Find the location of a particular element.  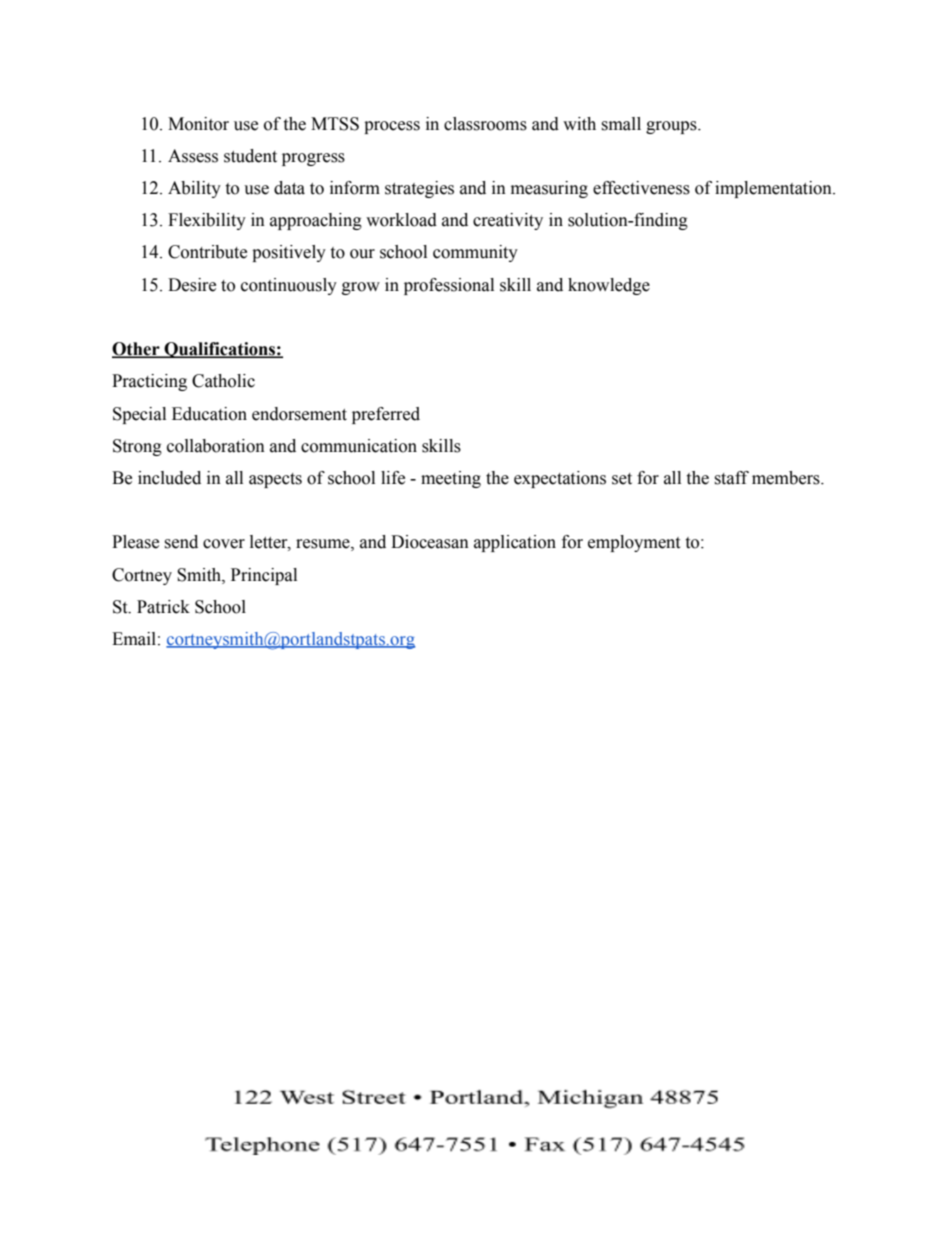

Patrick is located at coordinates (163, 607).
